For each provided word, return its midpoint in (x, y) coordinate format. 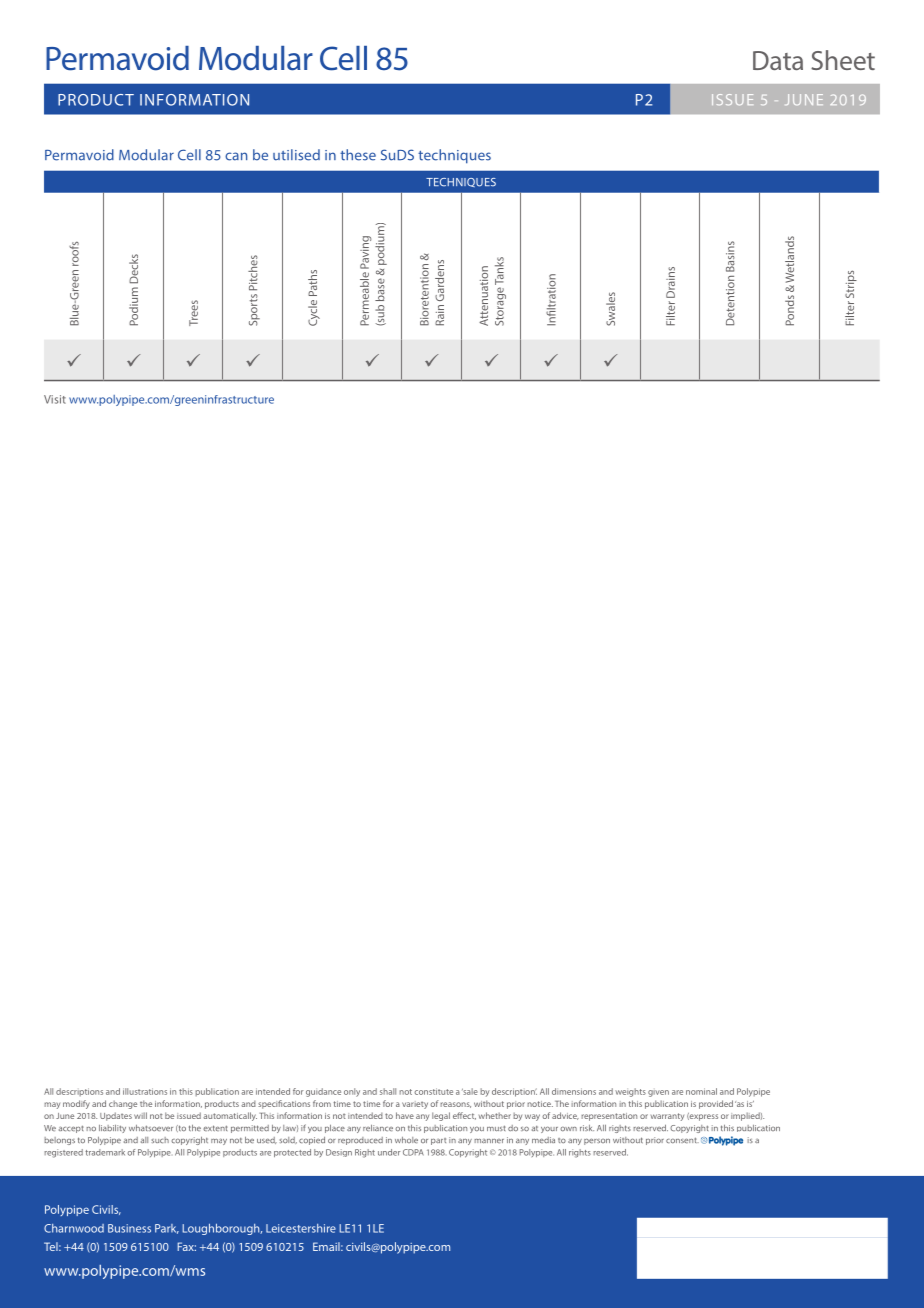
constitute (433, 1091)
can (236, 156)
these (358, 155)
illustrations (145, 1091)
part (438, 1141)
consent (682, 1140)
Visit (55, 399)
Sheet (843, 60)
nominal (701, 1091)
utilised (296, 155)
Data (778, 60)
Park (167, 1229)
